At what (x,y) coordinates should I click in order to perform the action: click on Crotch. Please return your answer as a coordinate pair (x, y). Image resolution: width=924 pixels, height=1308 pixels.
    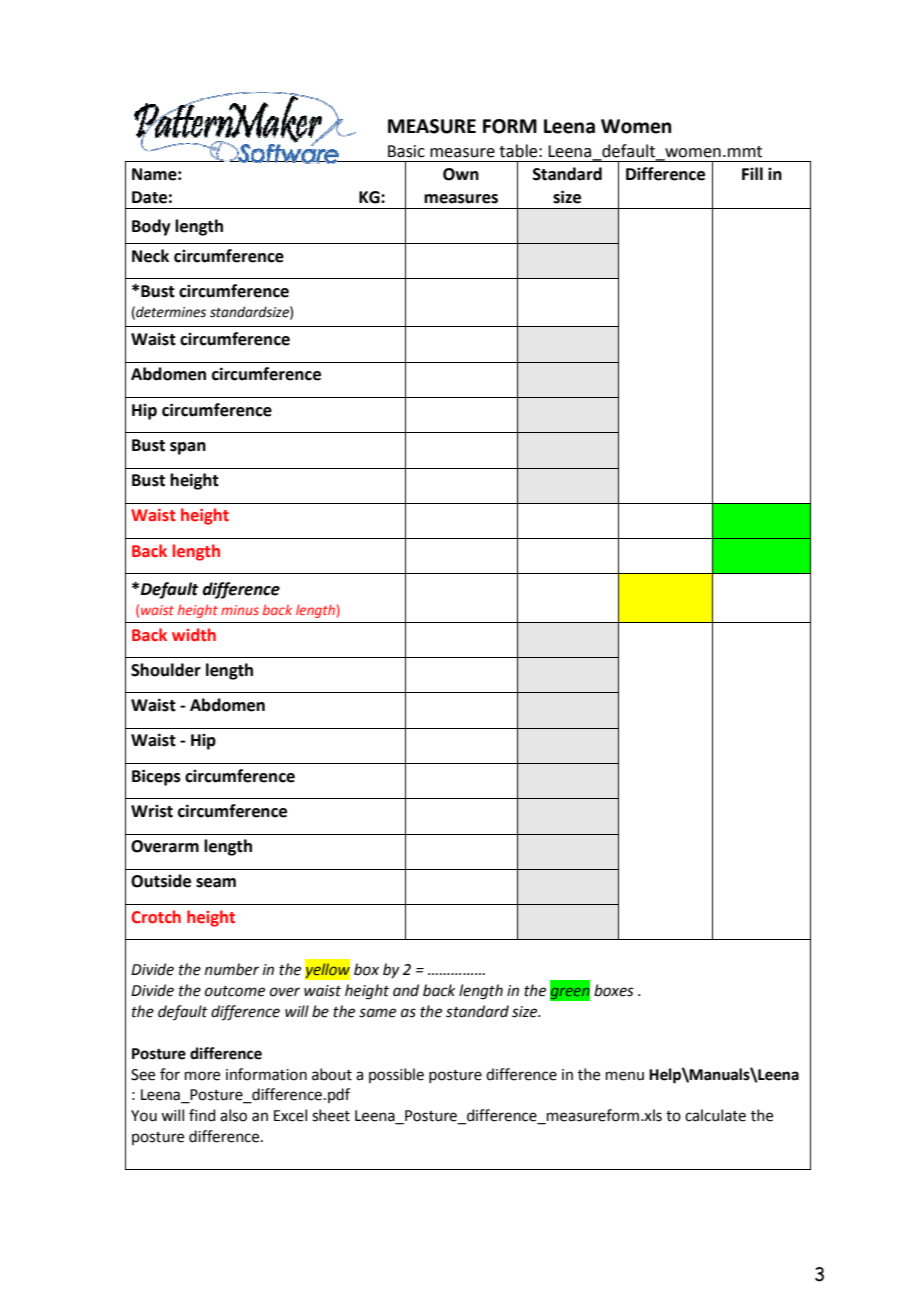
    Looking at the image, I should click on (156, 917).
